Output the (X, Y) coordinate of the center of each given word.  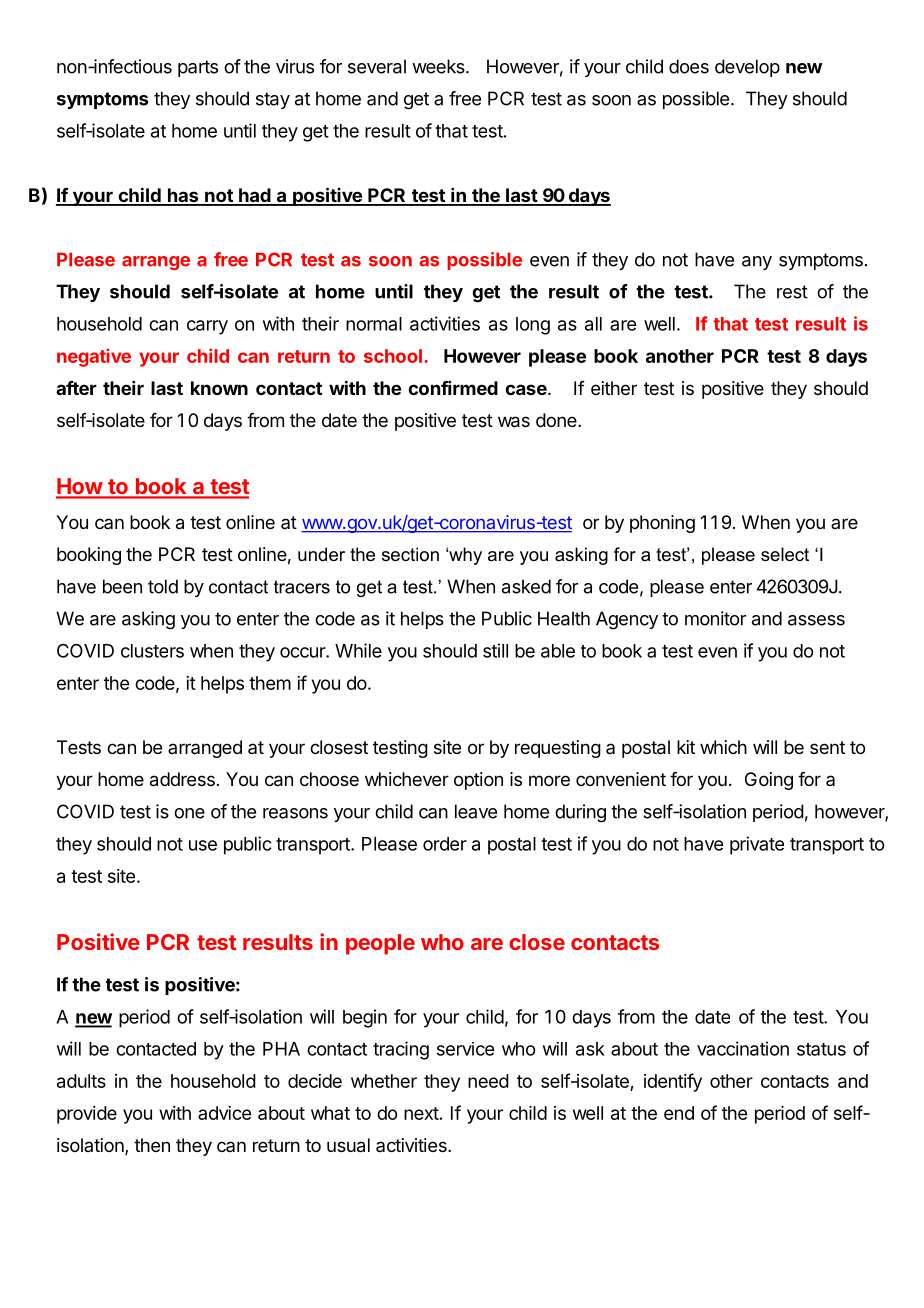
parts (198, 68)
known (219, 388)
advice (224, 1113)
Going (769, 781)
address (182, 779)
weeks (439, 66)
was (514, 422)
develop (747, 68)
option (478, 781)
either (614, 388)
